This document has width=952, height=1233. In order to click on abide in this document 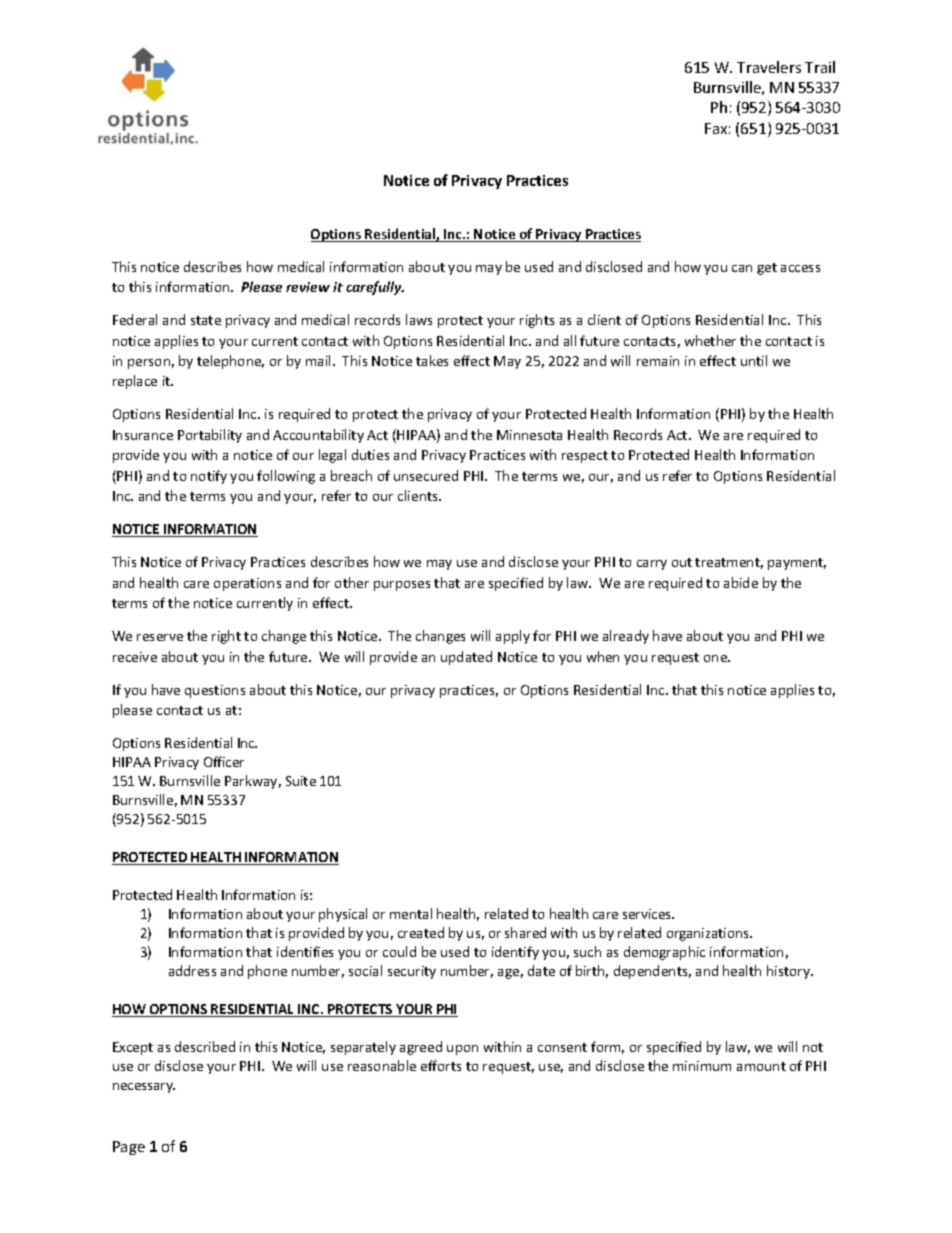, I will do `click(741, 582)`.
